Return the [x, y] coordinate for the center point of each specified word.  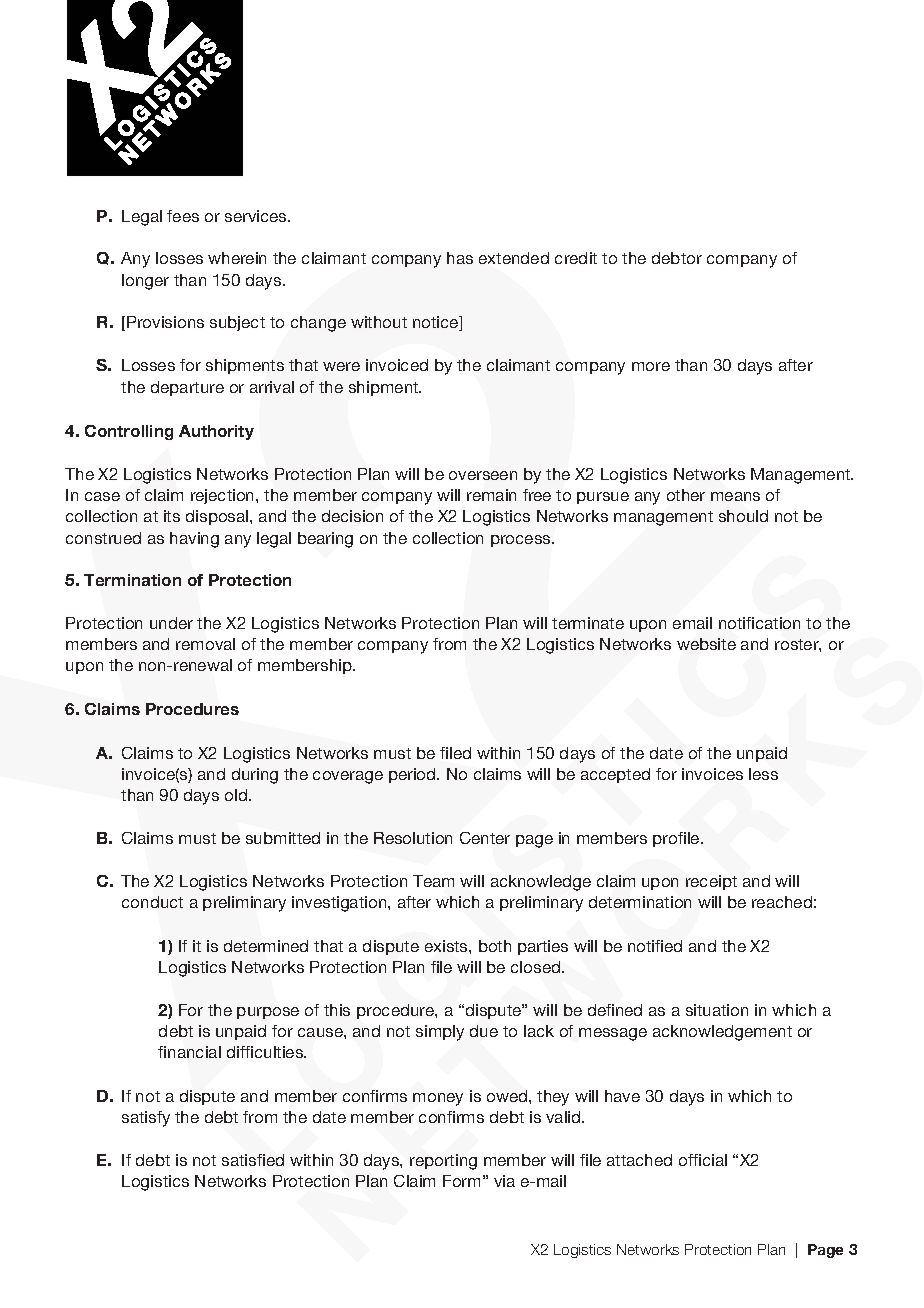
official [703, 1160]
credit [576, 258]
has [460, 258]
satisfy [146, 1119]
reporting [443, 1162]
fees [183, 216]
